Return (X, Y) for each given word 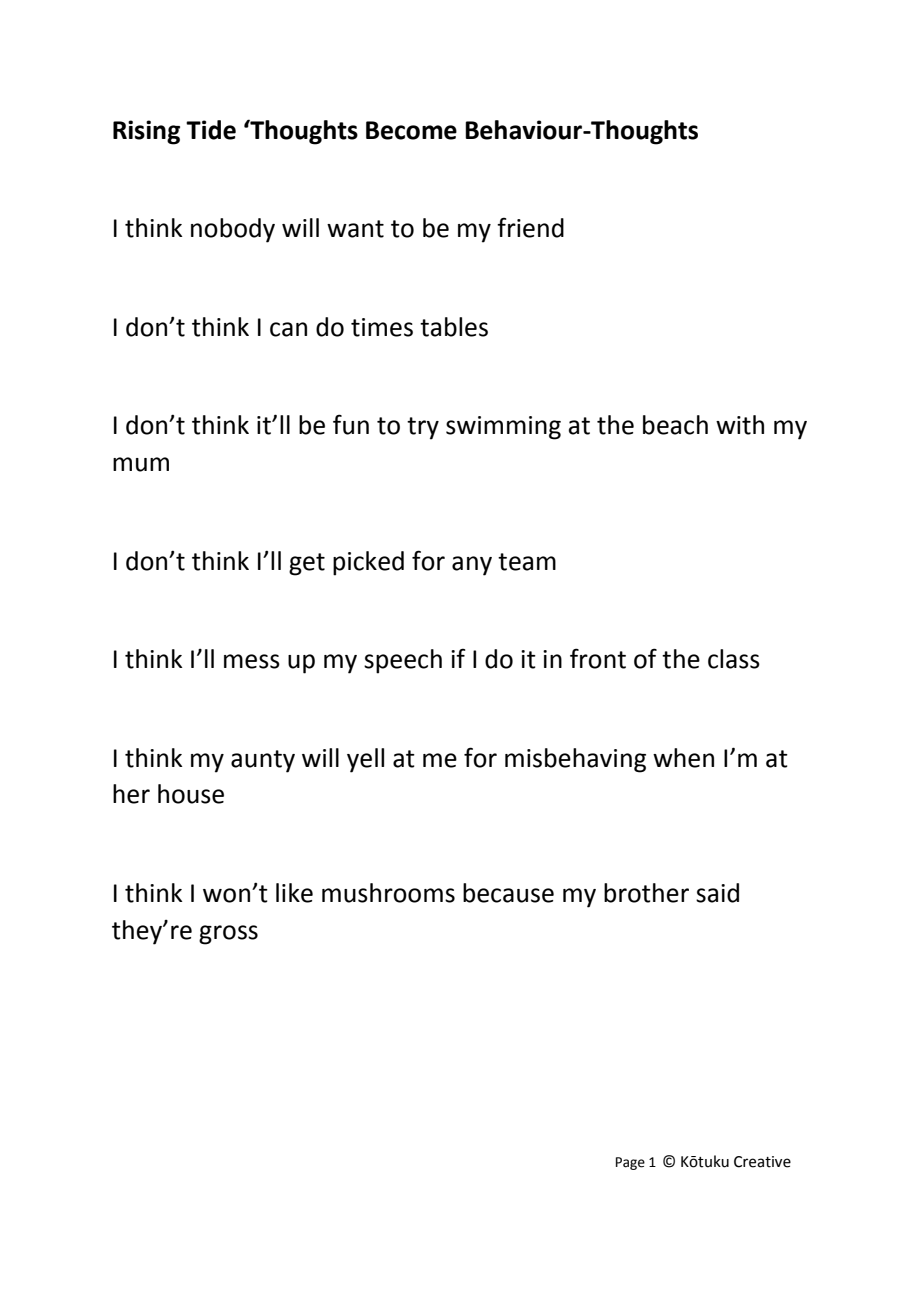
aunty (263, 761)
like (294, 893)
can (288, 329)
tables (454, 327)
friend (530, 227)
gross (228, 935)
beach (675, 425)
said (717, 893)
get (307, 564)
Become (411, 130)
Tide (211, 130)
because (508, 893)
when (683, 758)
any (472, 566)
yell (365, 760)
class (734, 659)
